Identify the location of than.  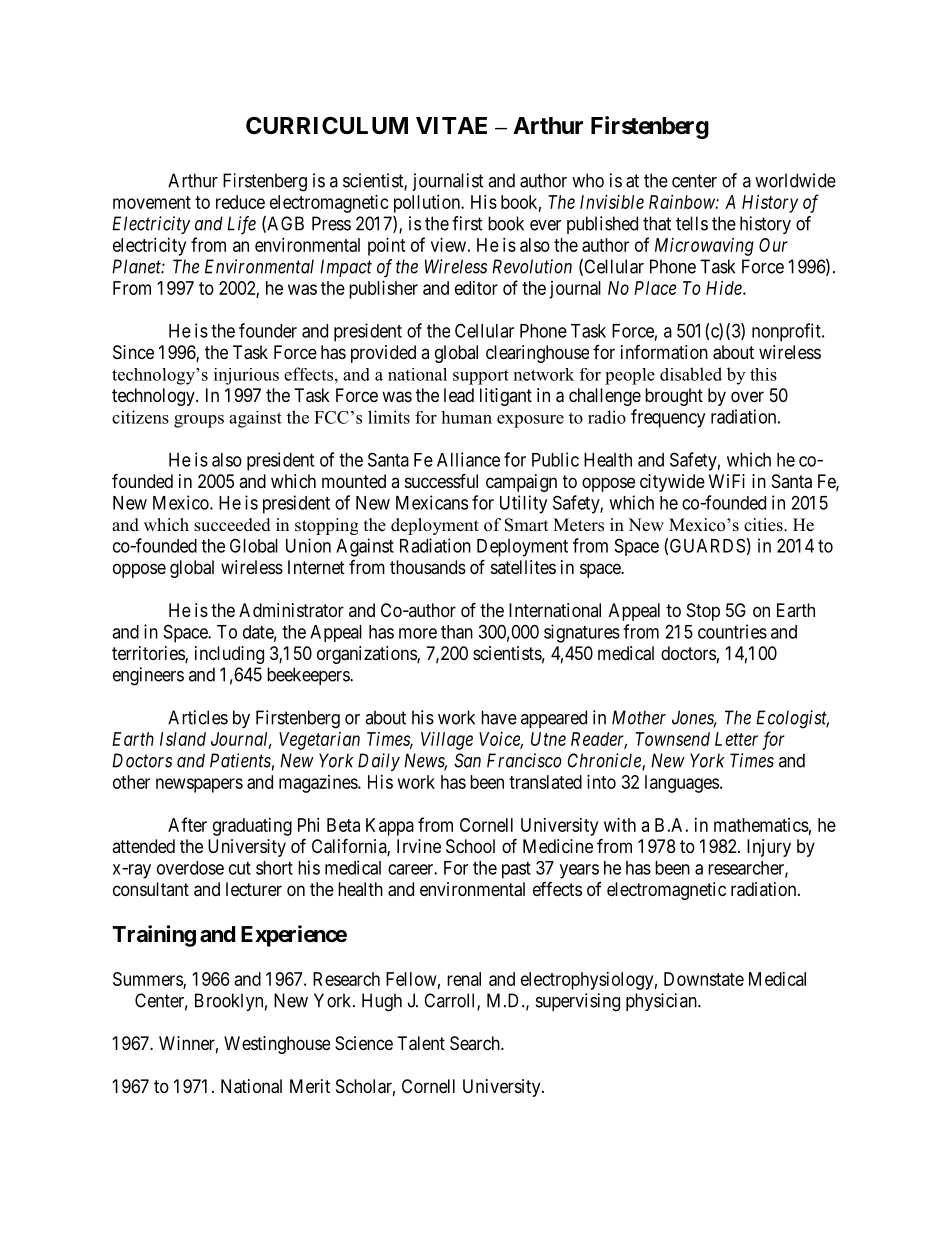
(457, 632).
